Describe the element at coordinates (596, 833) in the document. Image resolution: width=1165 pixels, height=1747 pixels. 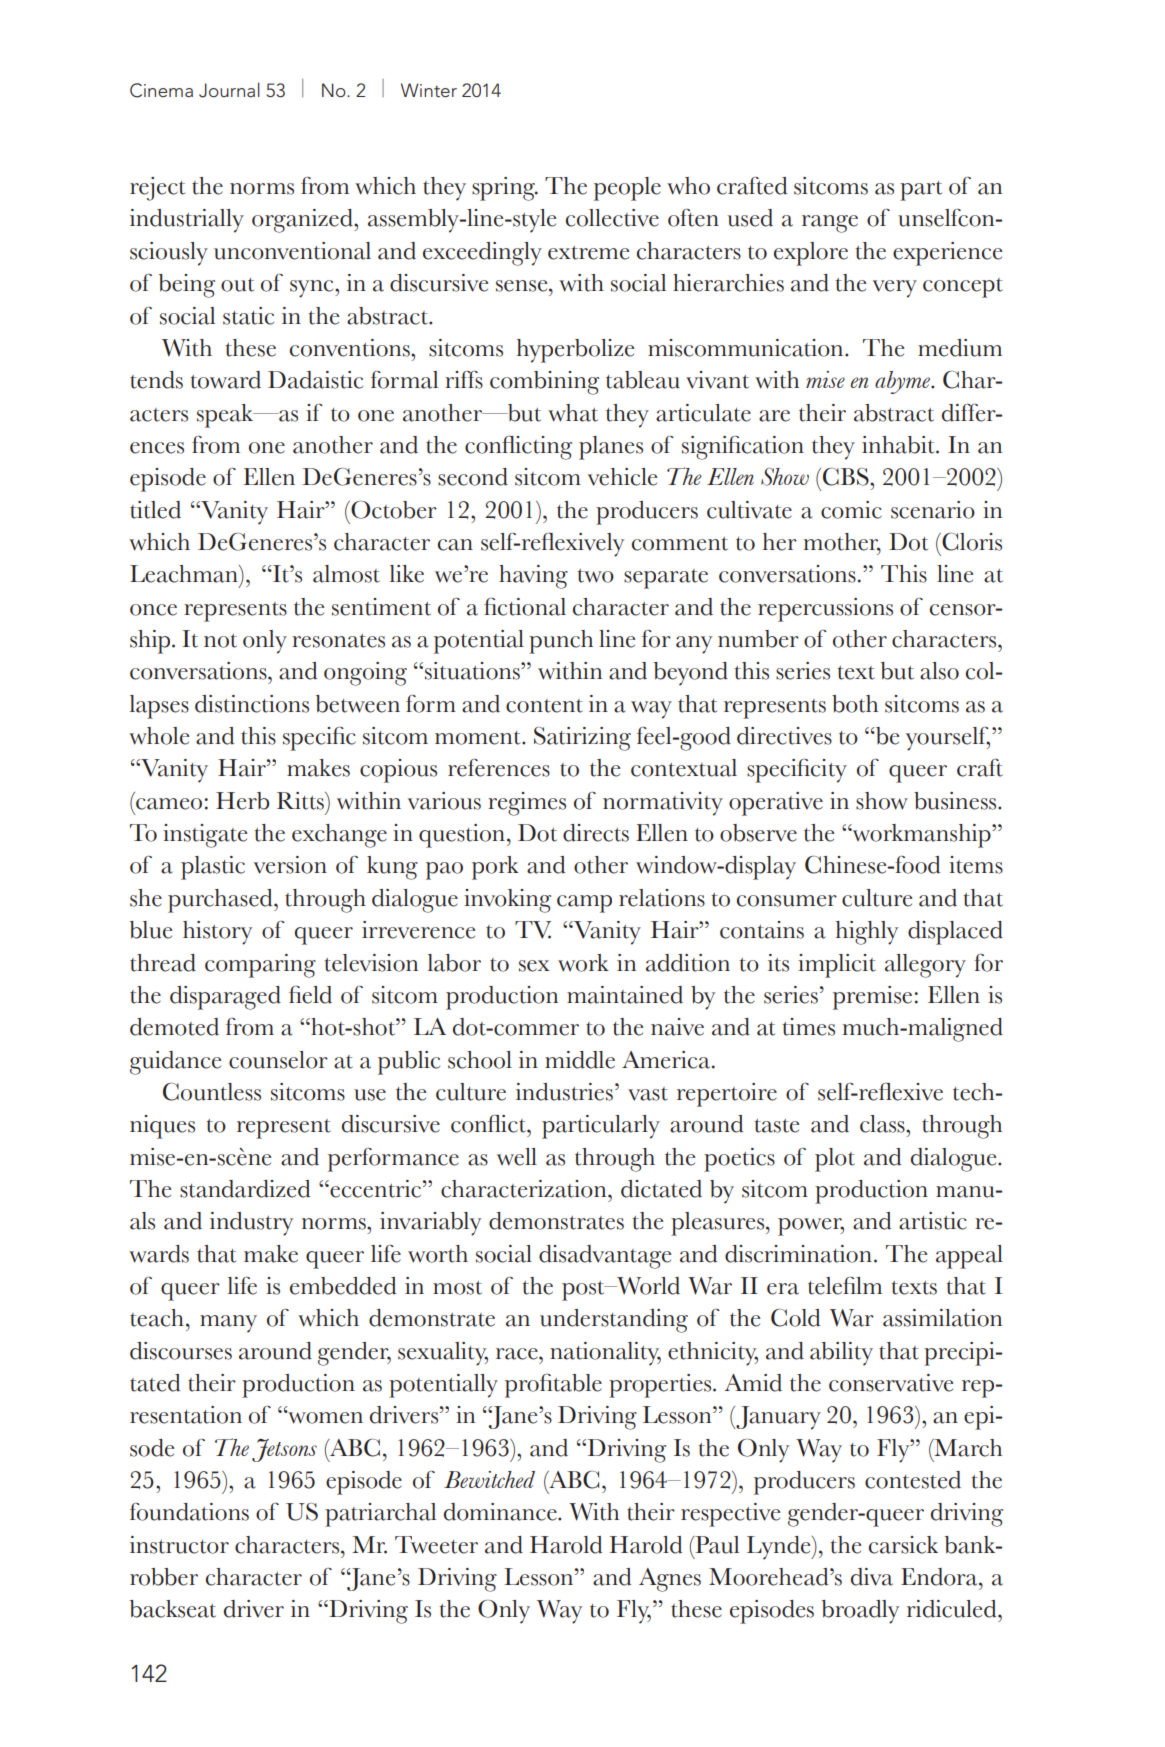
I see `directs` at that location.
